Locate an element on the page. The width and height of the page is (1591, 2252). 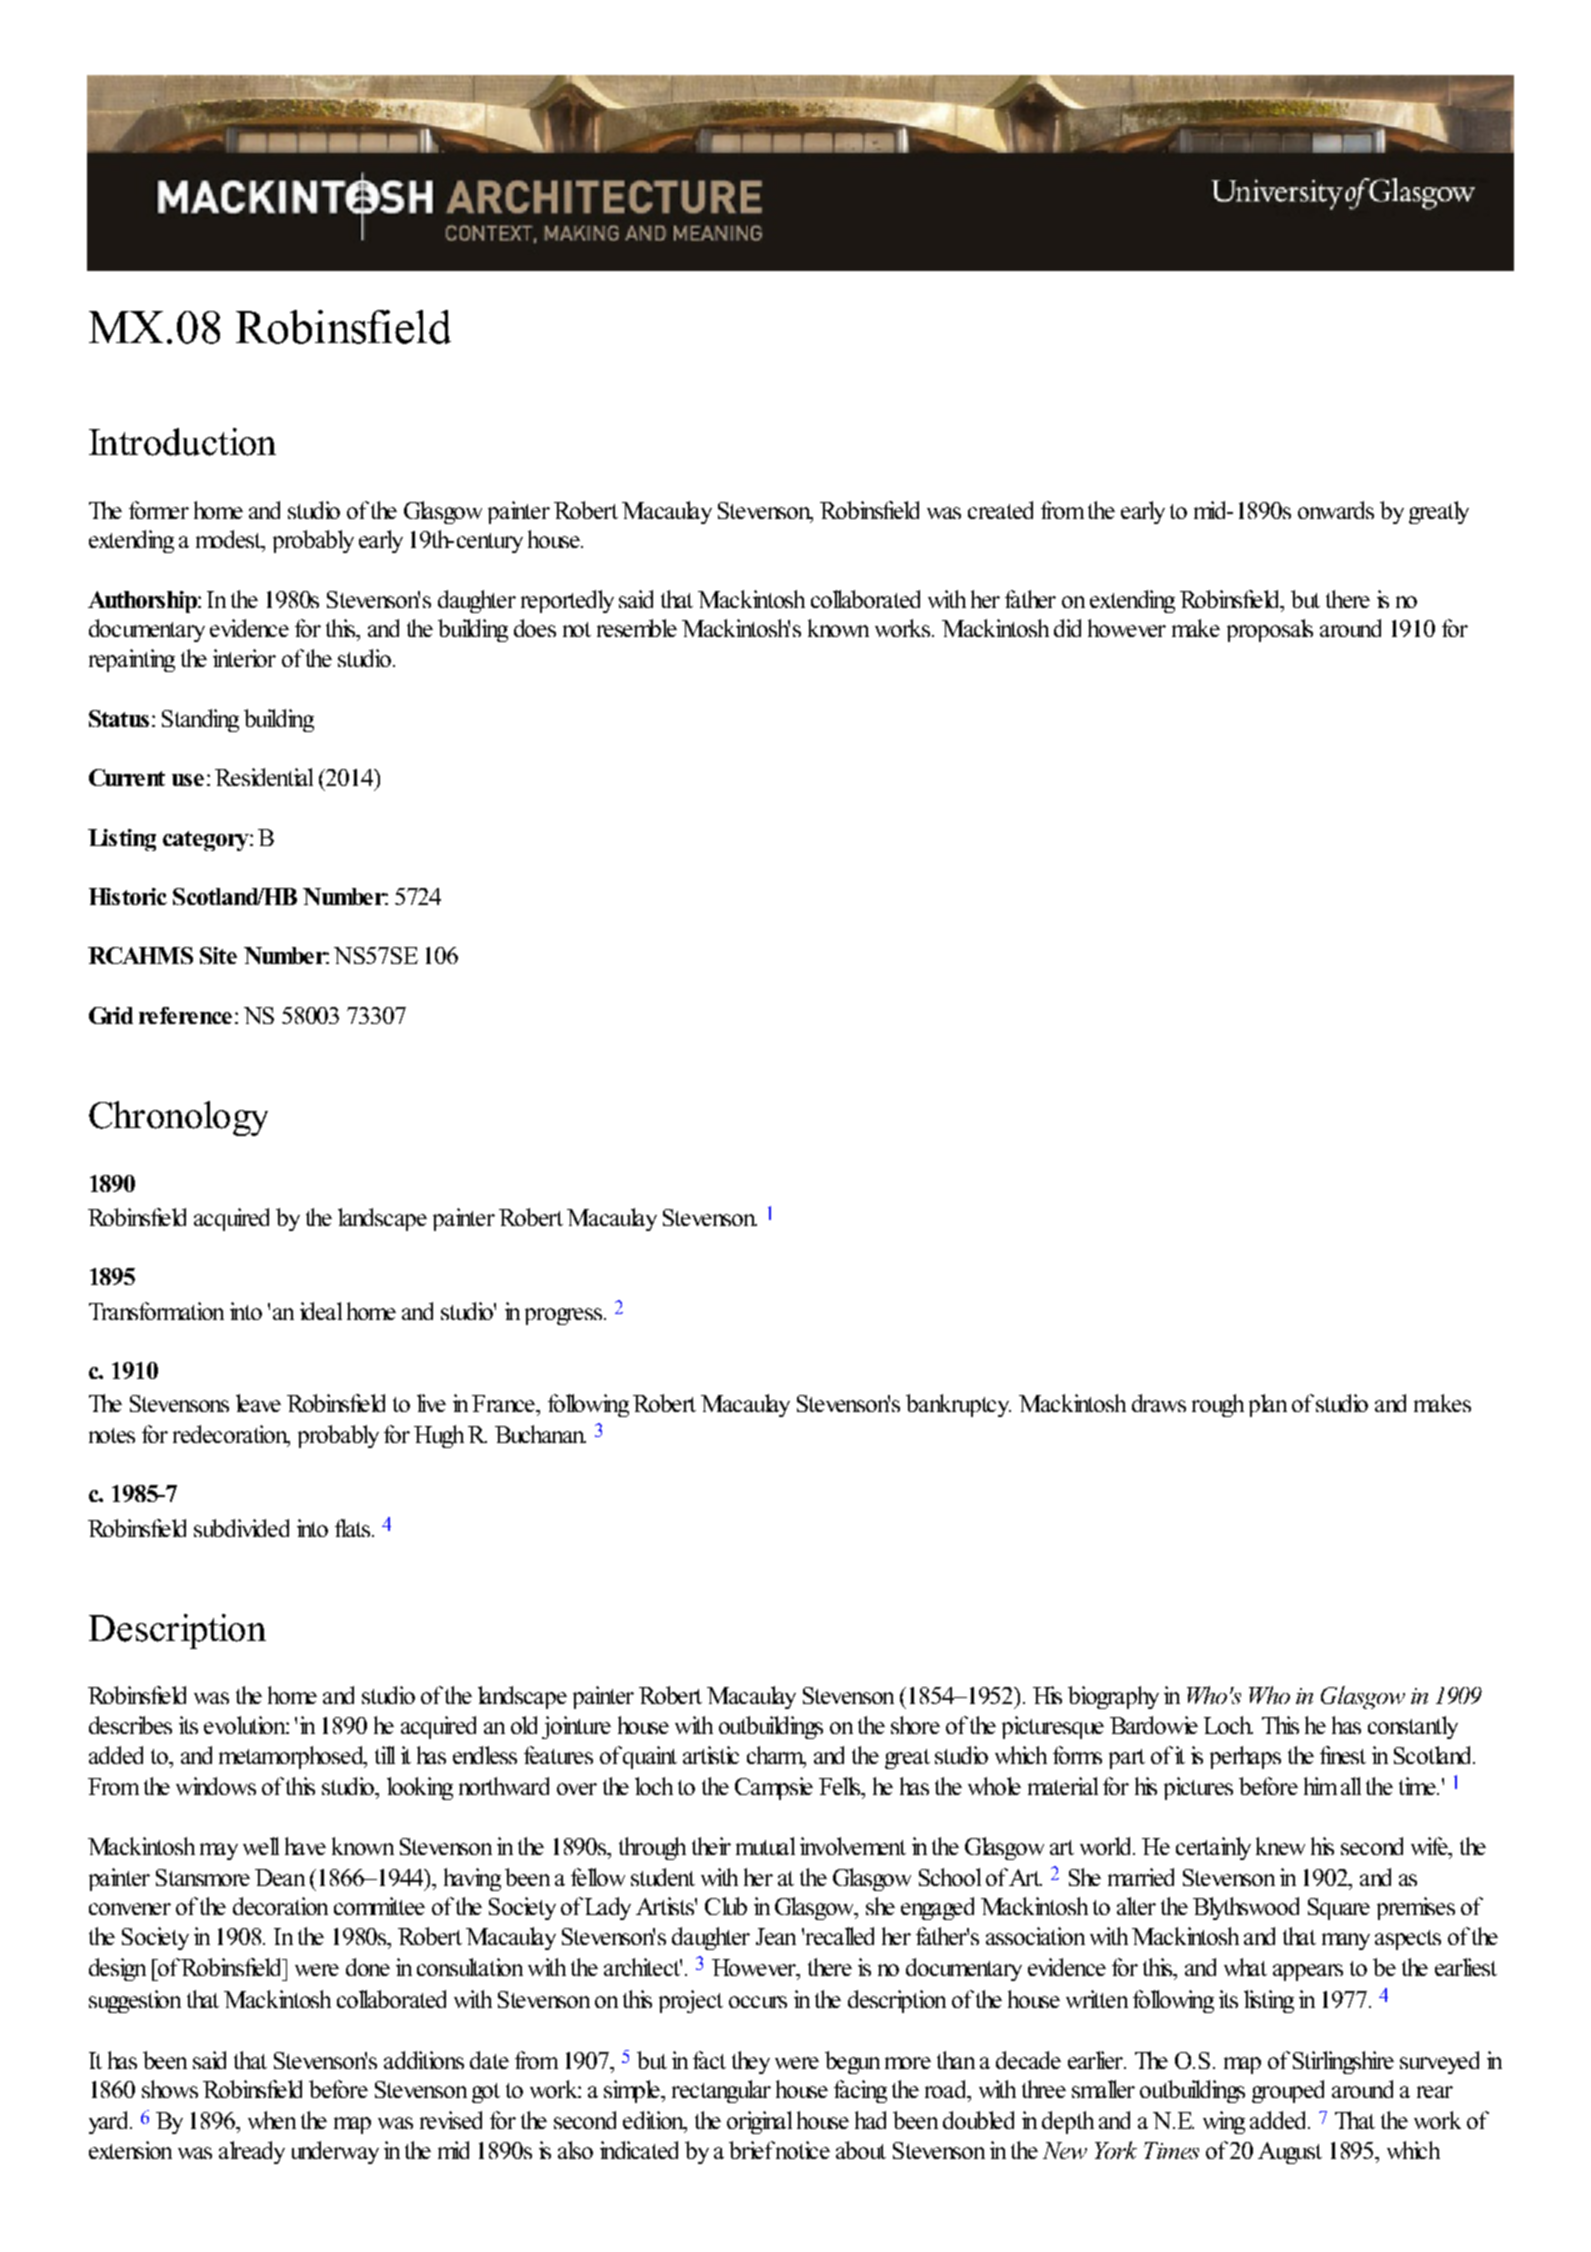
Site is located at coordinates (218, 955).
